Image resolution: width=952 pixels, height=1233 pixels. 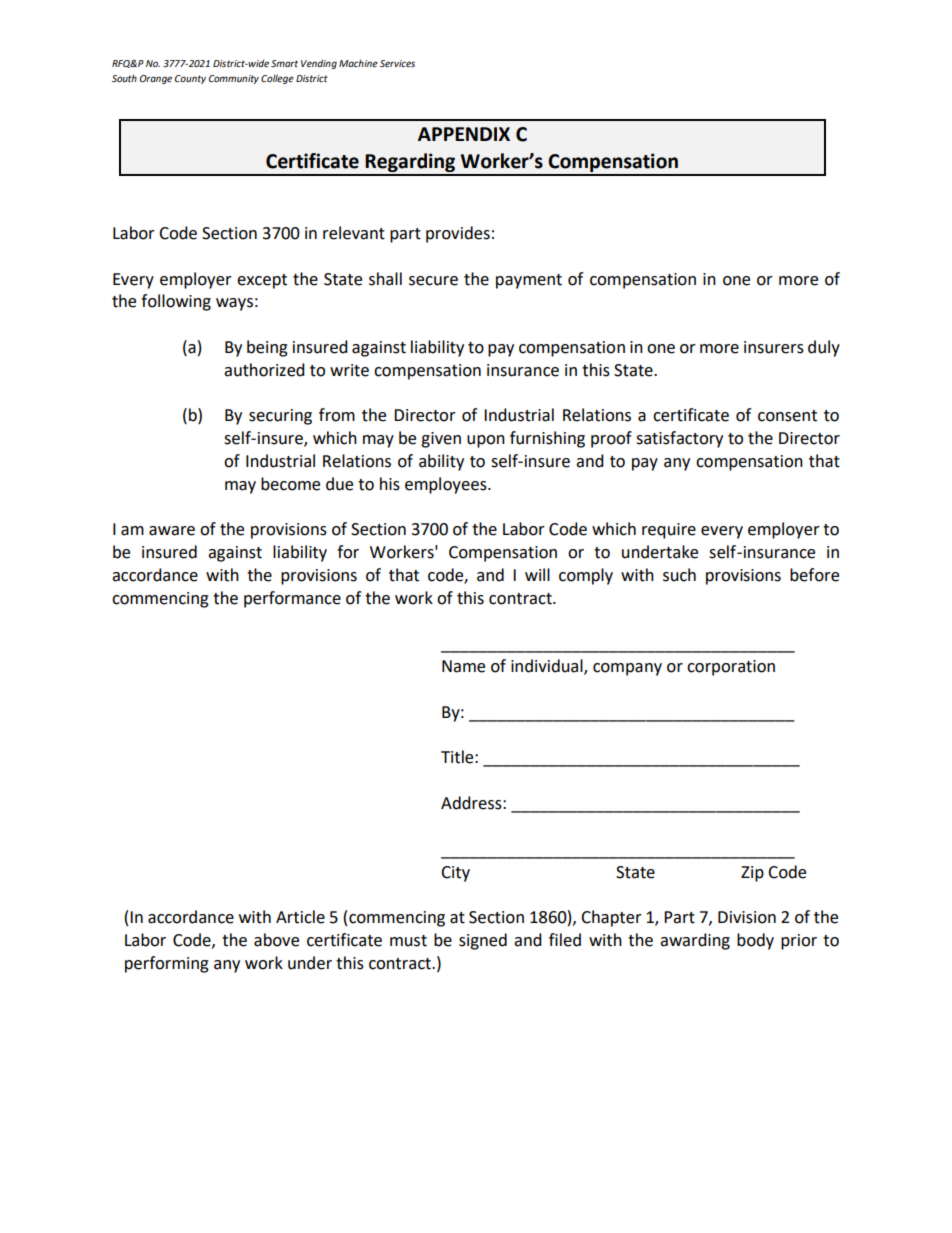 What do you see at coordinates (537, 574) in the screenshot?
I see `will` at bounding box center [537, 574].
